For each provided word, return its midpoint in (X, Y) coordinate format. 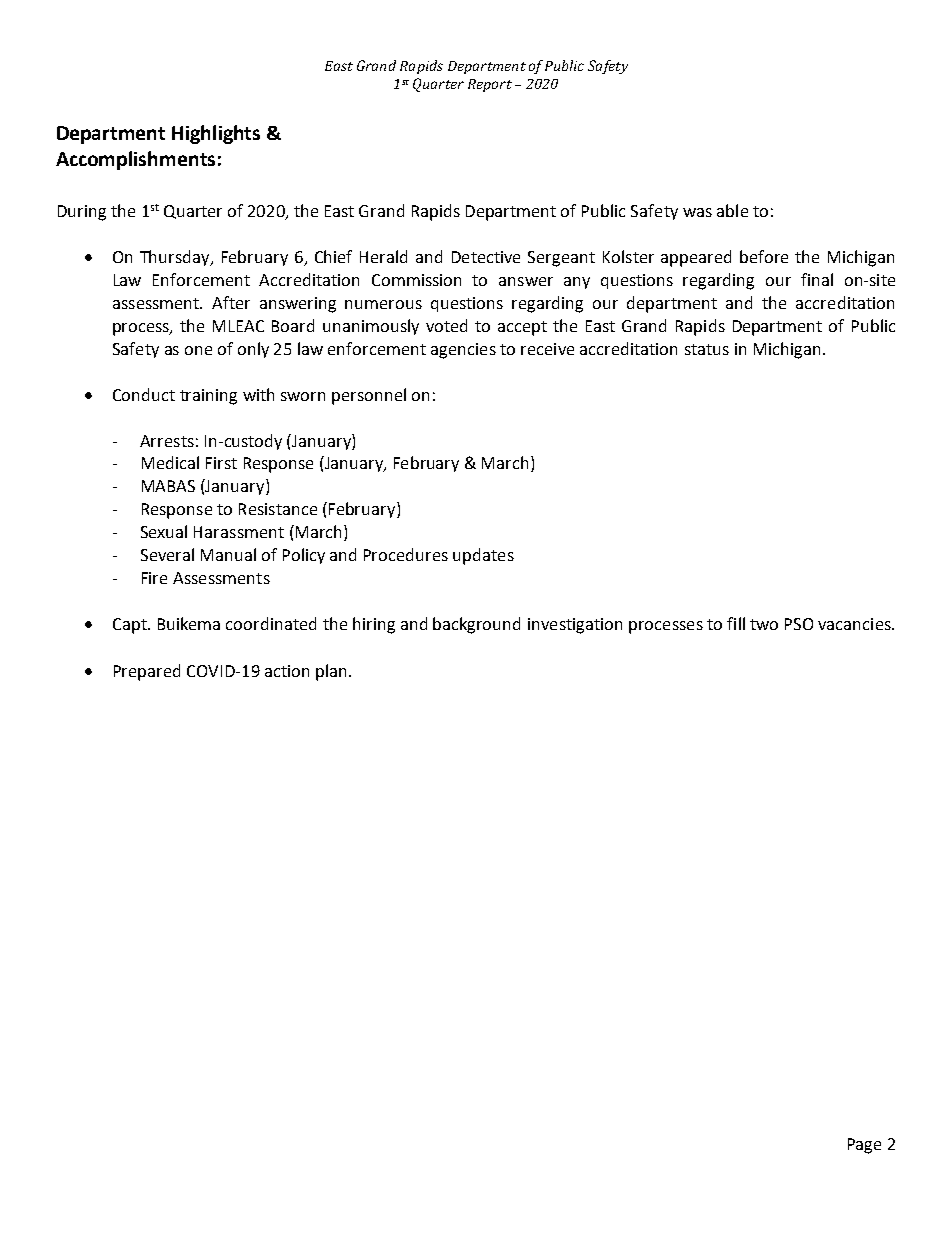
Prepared (147, 672)
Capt (131, 626)
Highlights (216, 134)
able (732, 210)
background (476, 625)
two (764, 624)
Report (490, 85)
